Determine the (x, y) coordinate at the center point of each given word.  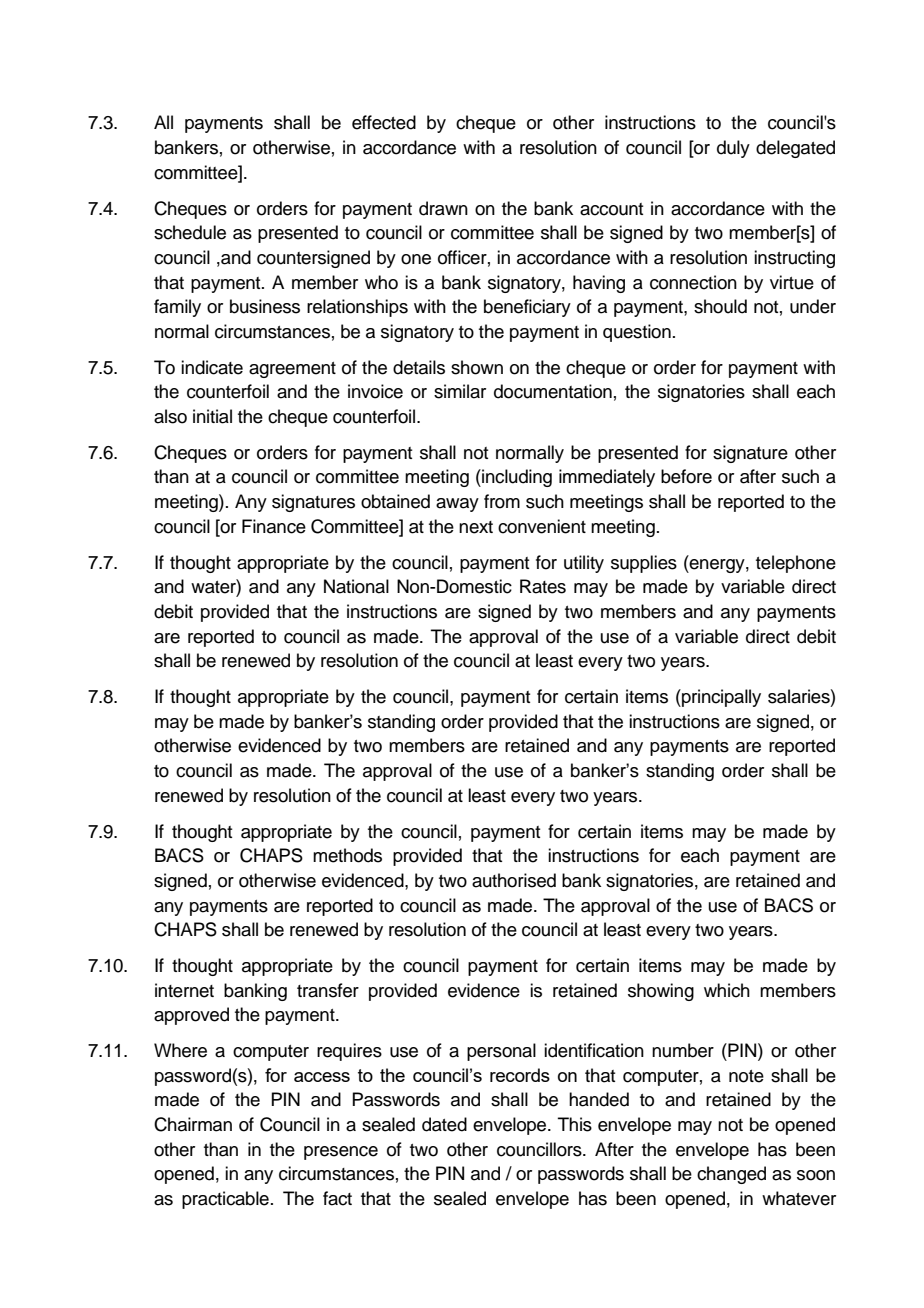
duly (733, 149)
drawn (443, 208)
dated (444, 1124)
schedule (190, 232)
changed (731, 1175)
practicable (225, 1200)
